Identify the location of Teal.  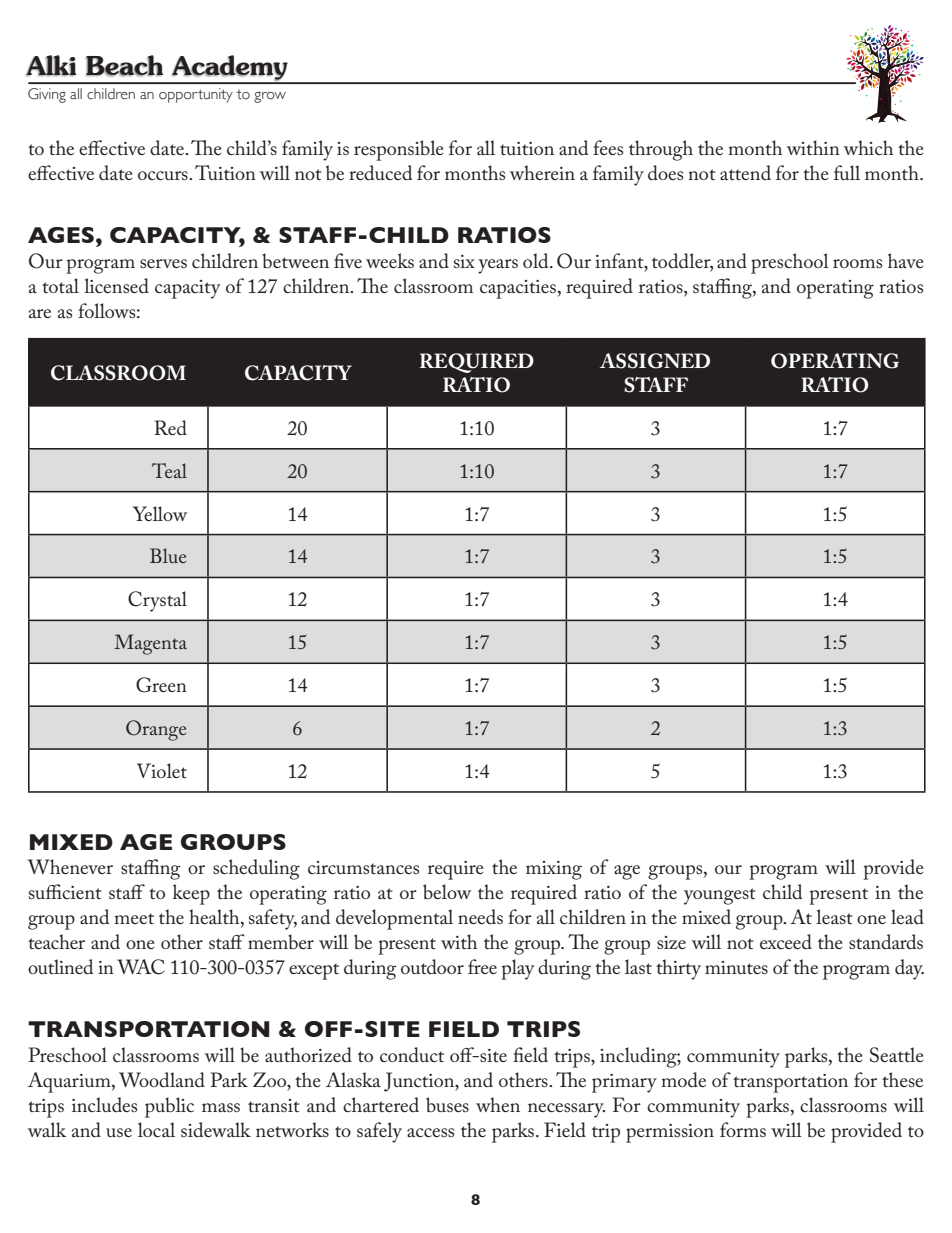
(169, 470).
